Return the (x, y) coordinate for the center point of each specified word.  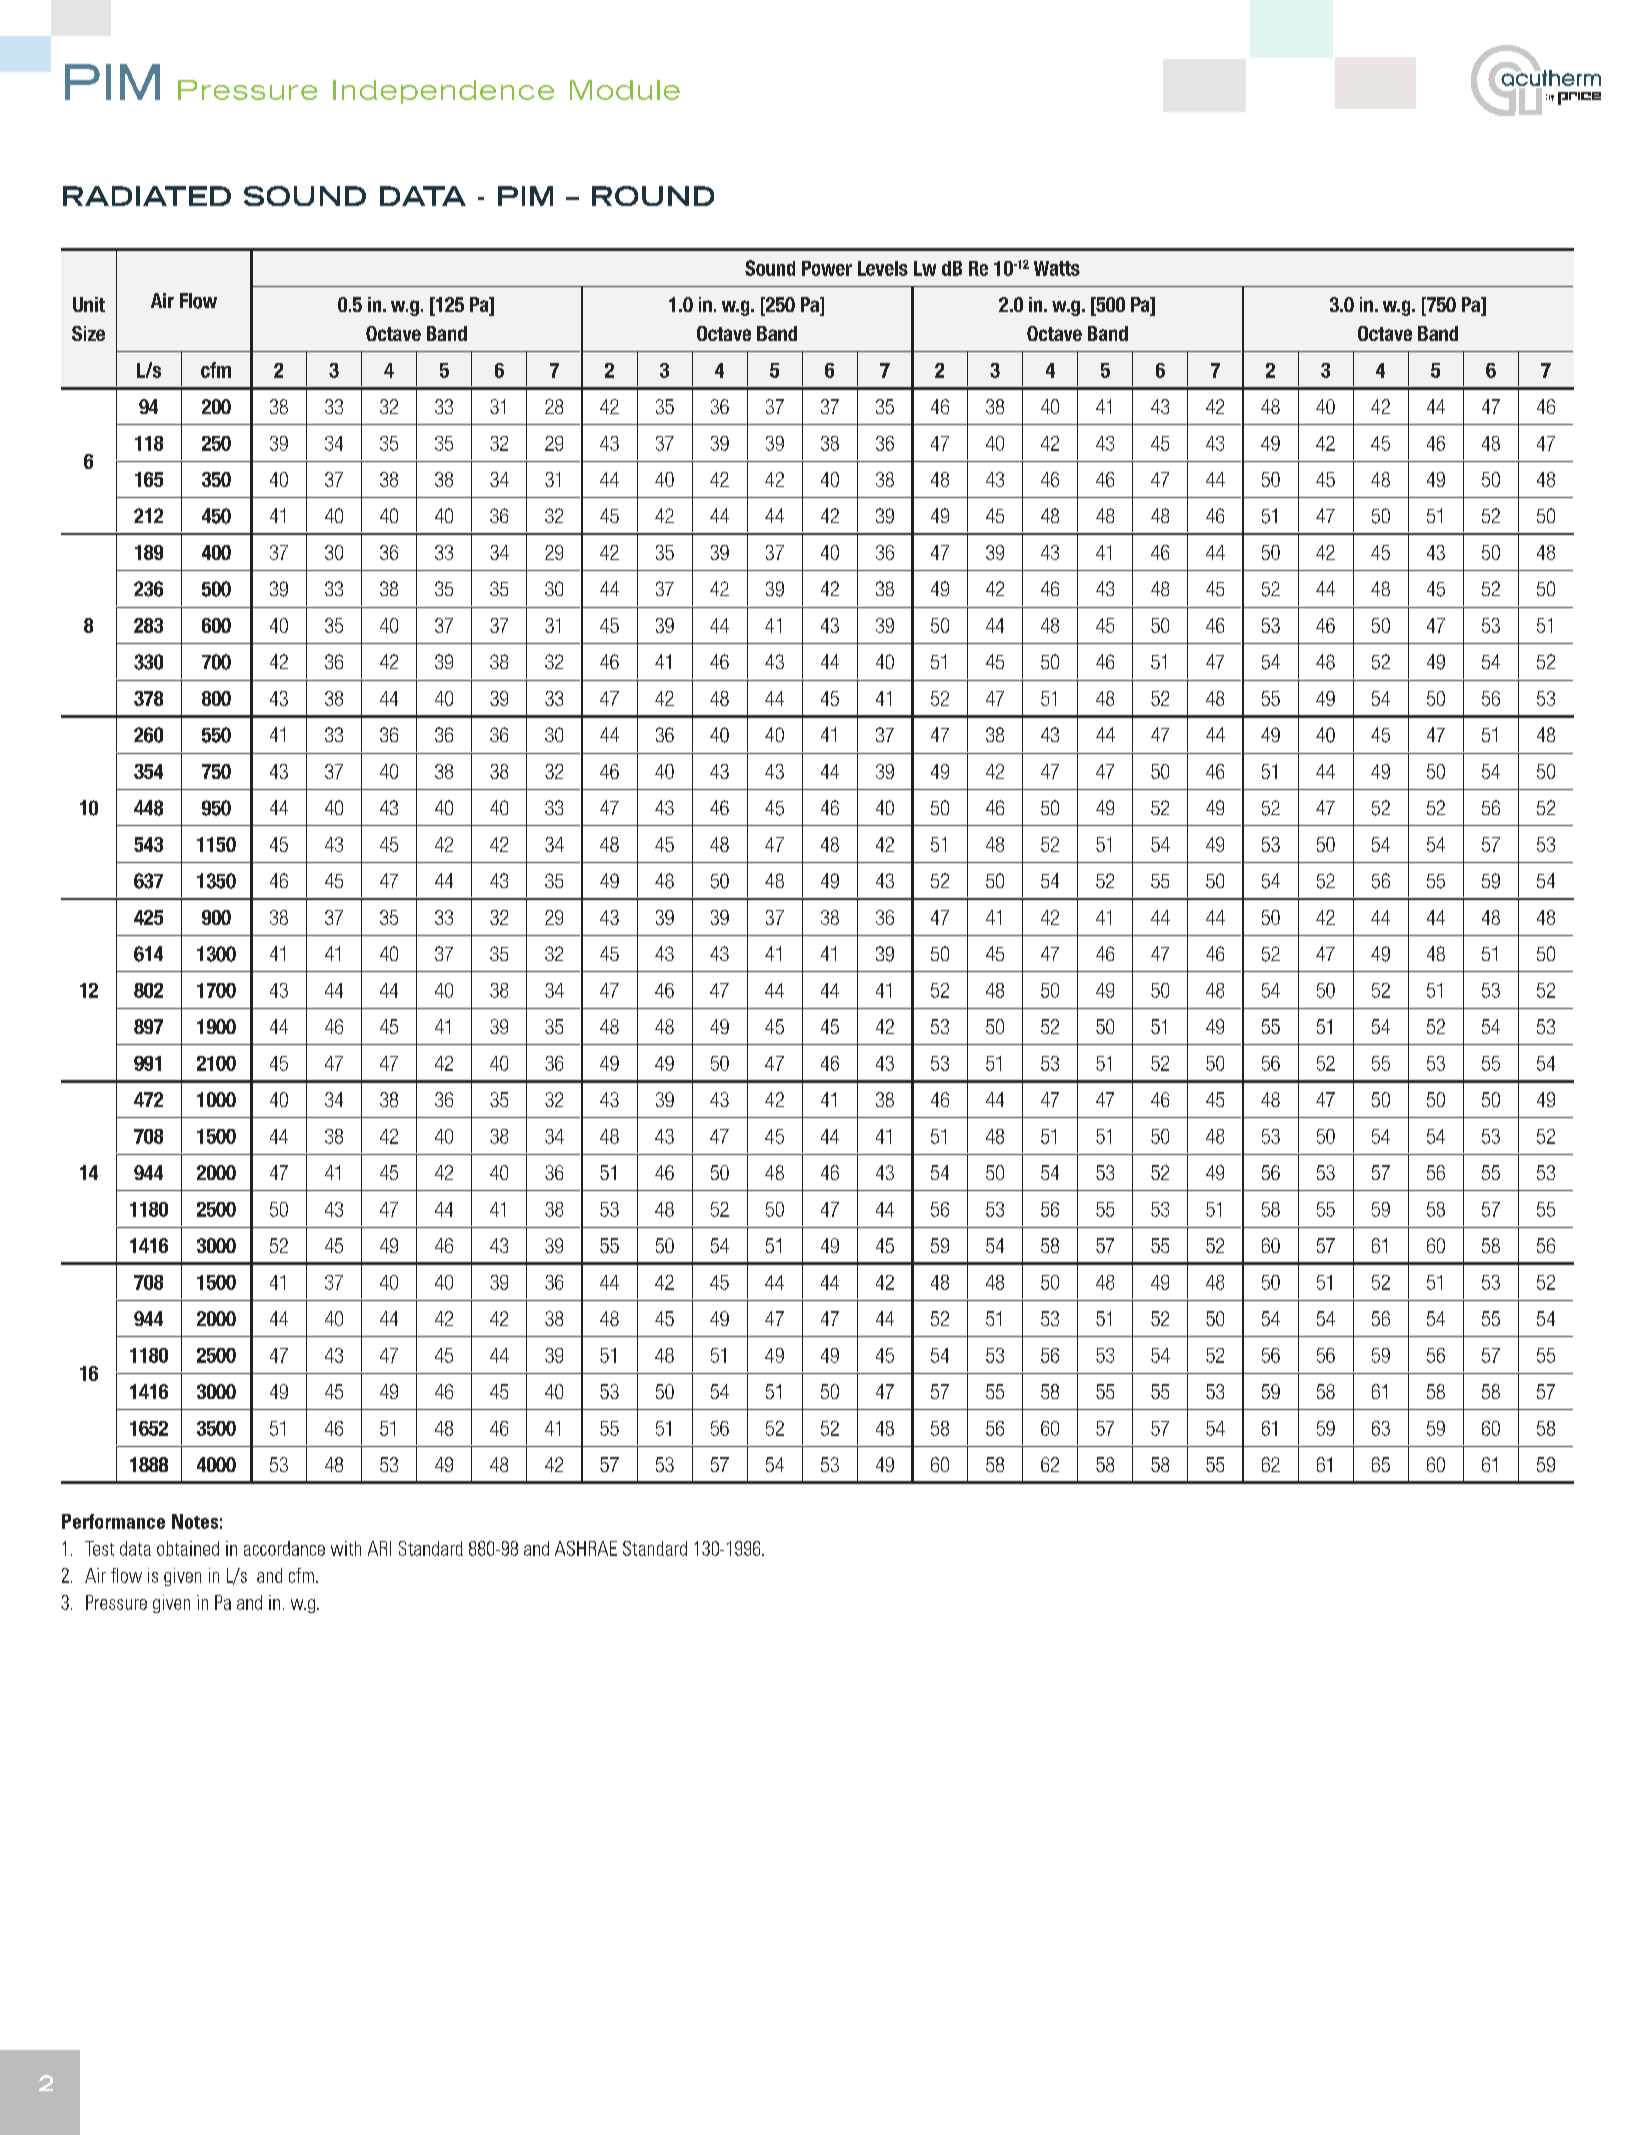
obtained (188, 1548)
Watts (1057, 268)
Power (827, 268)
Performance (113, 1521)
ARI (379, 1548)
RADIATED (147, 196)
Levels (883, 268)
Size (88, 333)
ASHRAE (586, 1548)
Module (625, 90)
